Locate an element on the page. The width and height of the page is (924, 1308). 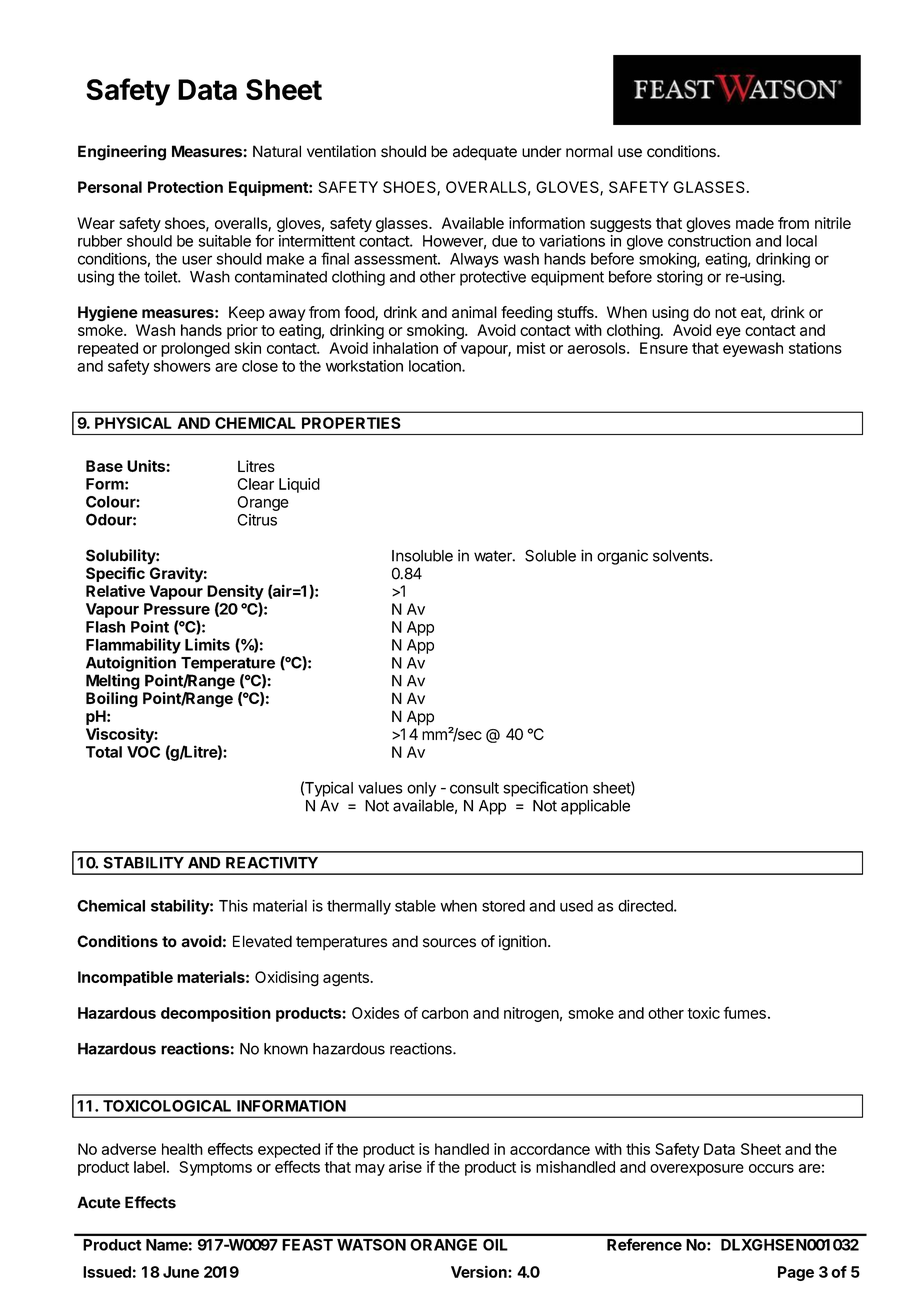
carbon is located at coordinates (445, 1013).
